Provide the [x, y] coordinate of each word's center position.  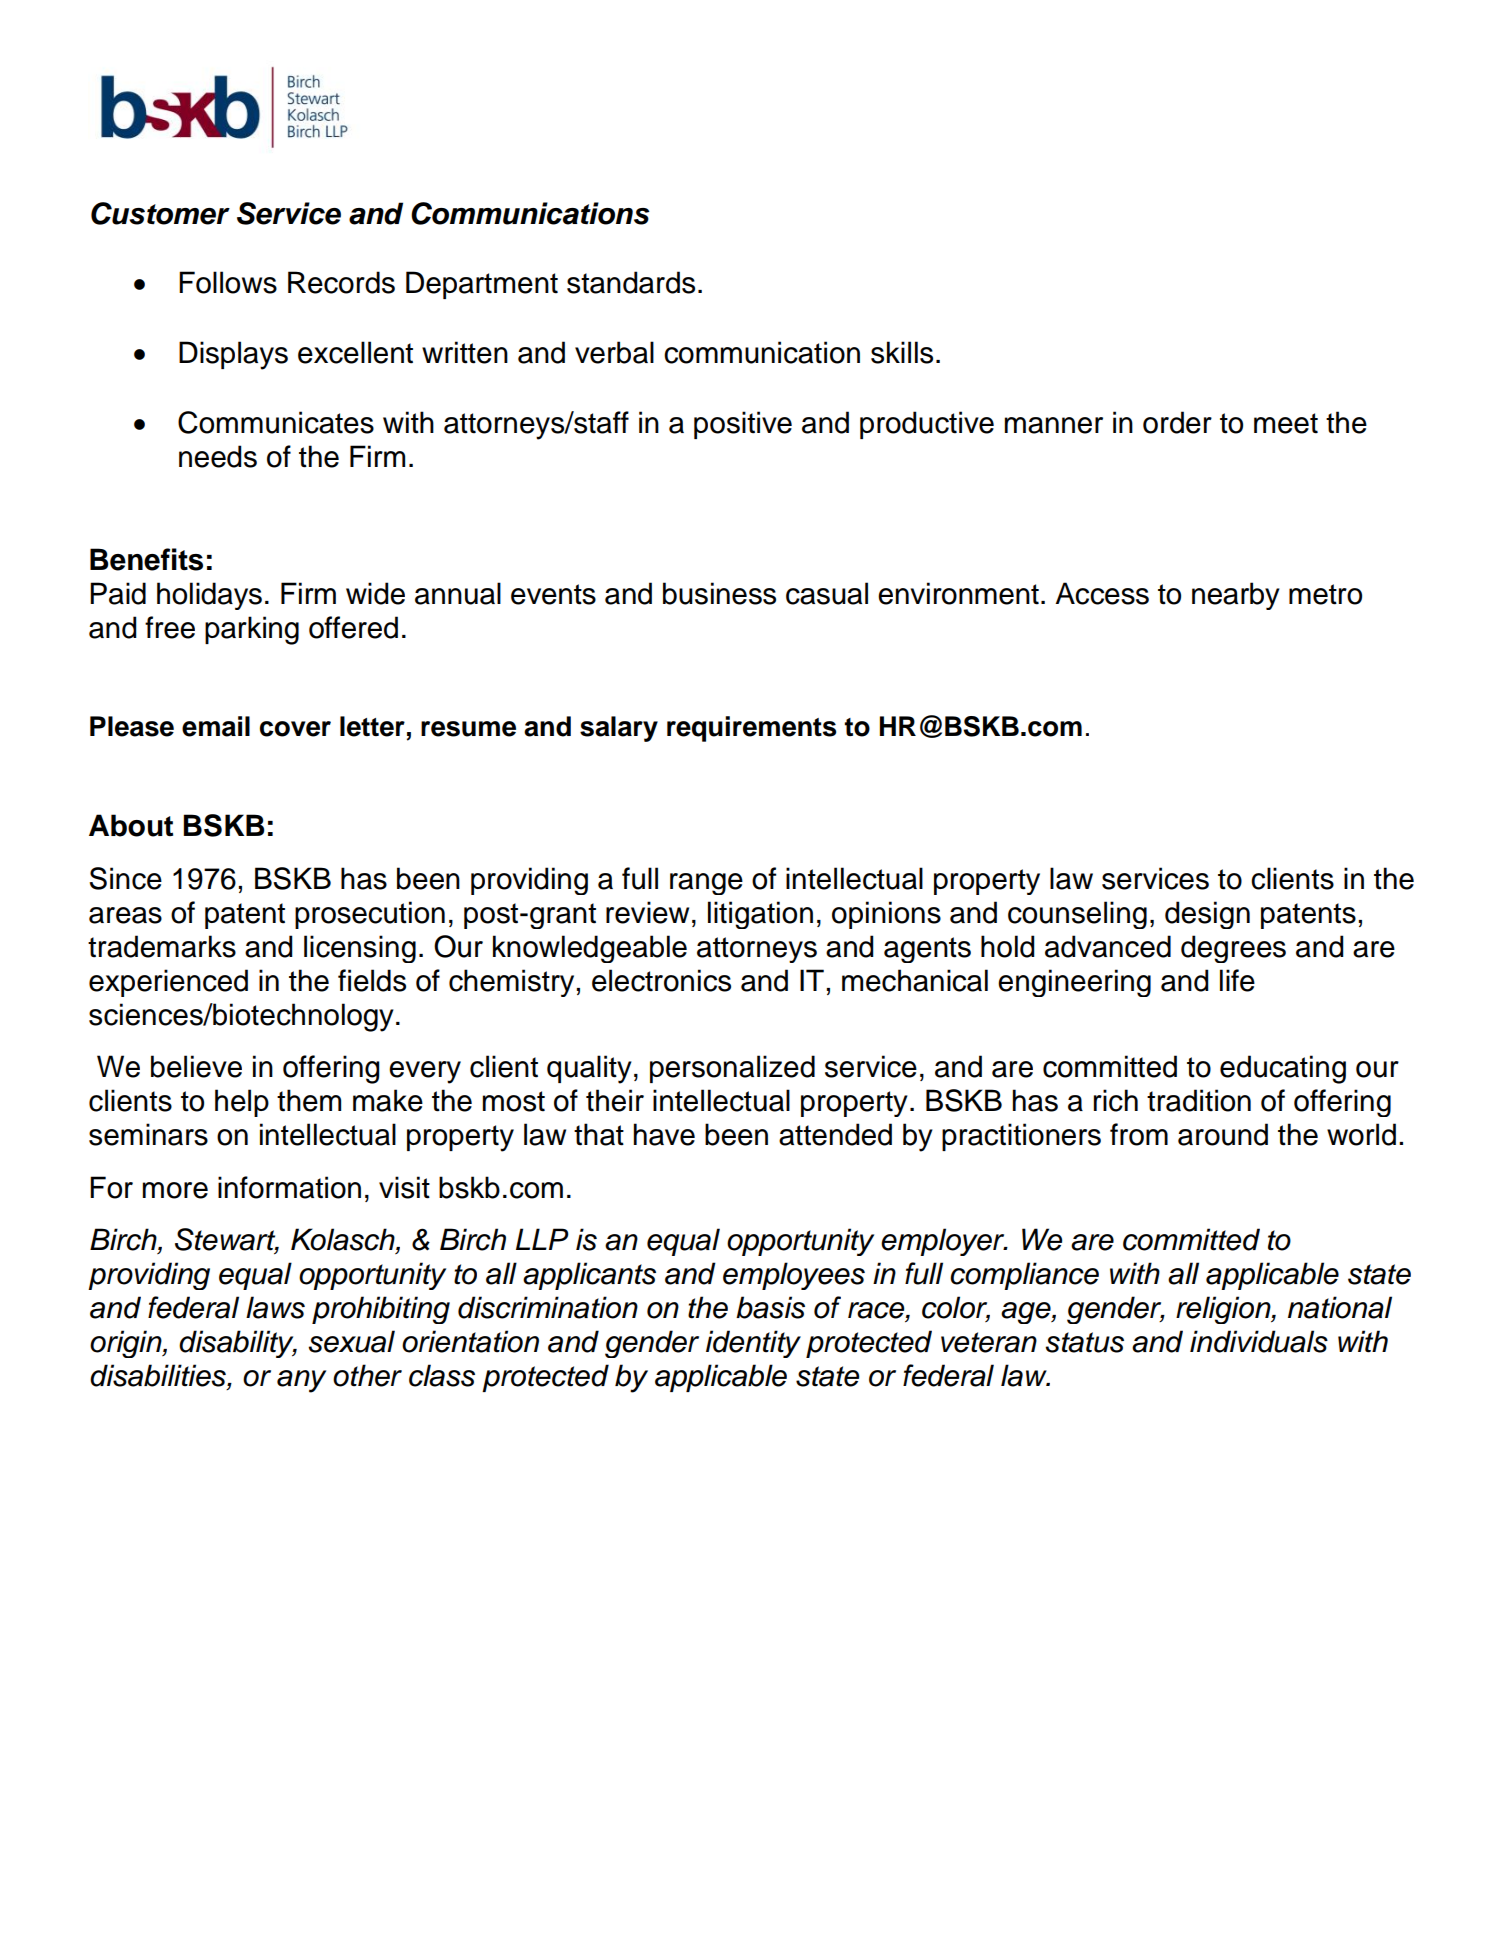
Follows [228, 282]
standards [631, 282]
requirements [751, 729]
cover [295, 729]
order [1177, 422]
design [1207, 915]
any [301, 1381]
